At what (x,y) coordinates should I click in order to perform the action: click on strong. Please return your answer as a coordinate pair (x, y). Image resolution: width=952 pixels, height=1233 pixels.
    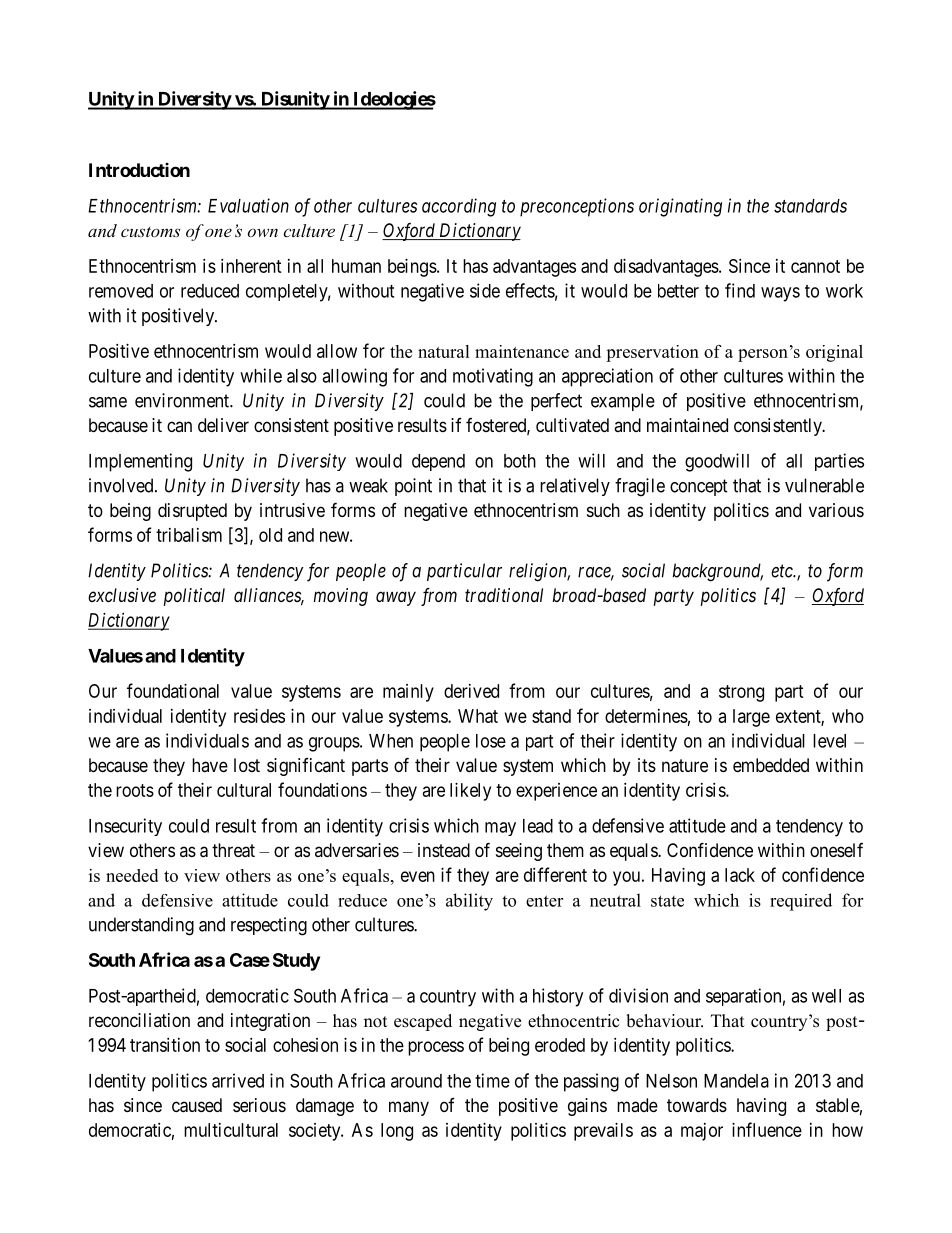
    Looking at the image, I should click on (741, 693).
